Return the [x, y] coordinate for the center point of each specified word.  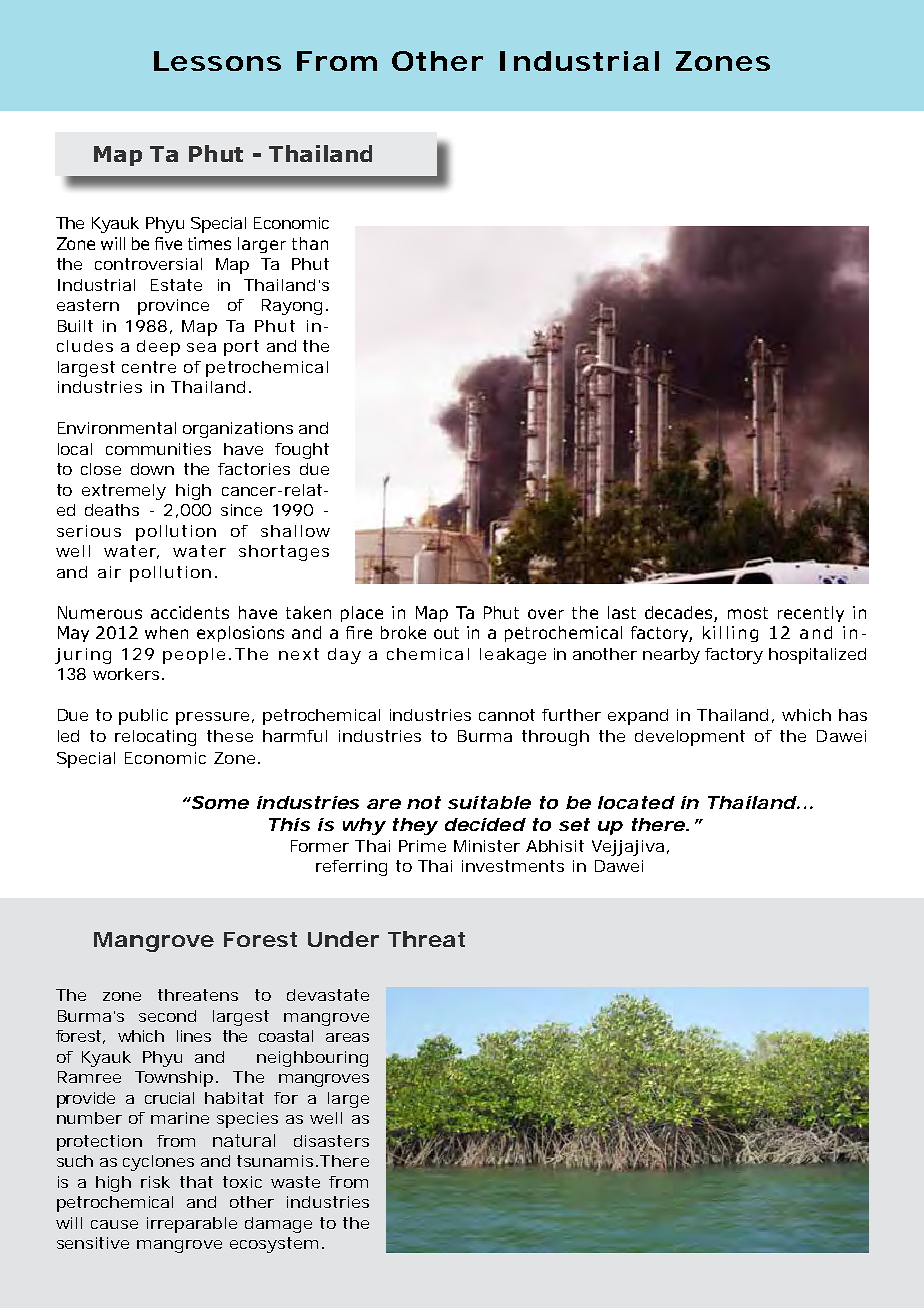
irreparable [192, 1225]
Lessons [217, 61]
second [167, 1016]
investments [513, 866]
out [446, 633]
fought [302, 451]
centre [149, 367]
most [748, 613]
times [209, 243]
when [166, 632]
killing [730, 634]
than [310, 243]
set [574, 824]
